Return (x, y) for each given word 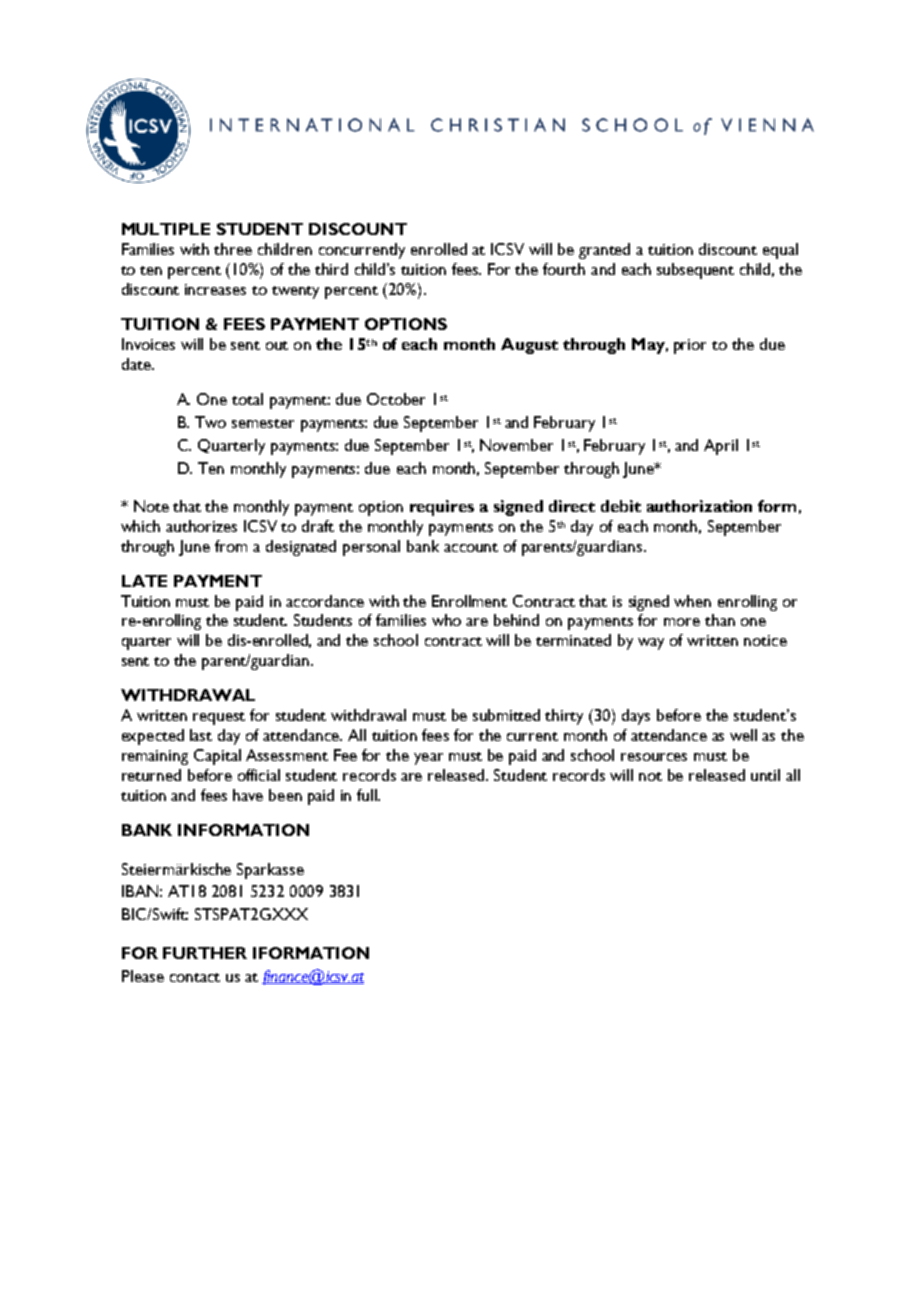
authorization (699, 506)
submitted (506, 715)
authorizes (201, 526)
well (743, 735)
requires (442, 508)
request (219, 718)
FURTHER (205, 953)
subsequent (695, 271)
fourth (564, 269)
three (233, 249)
